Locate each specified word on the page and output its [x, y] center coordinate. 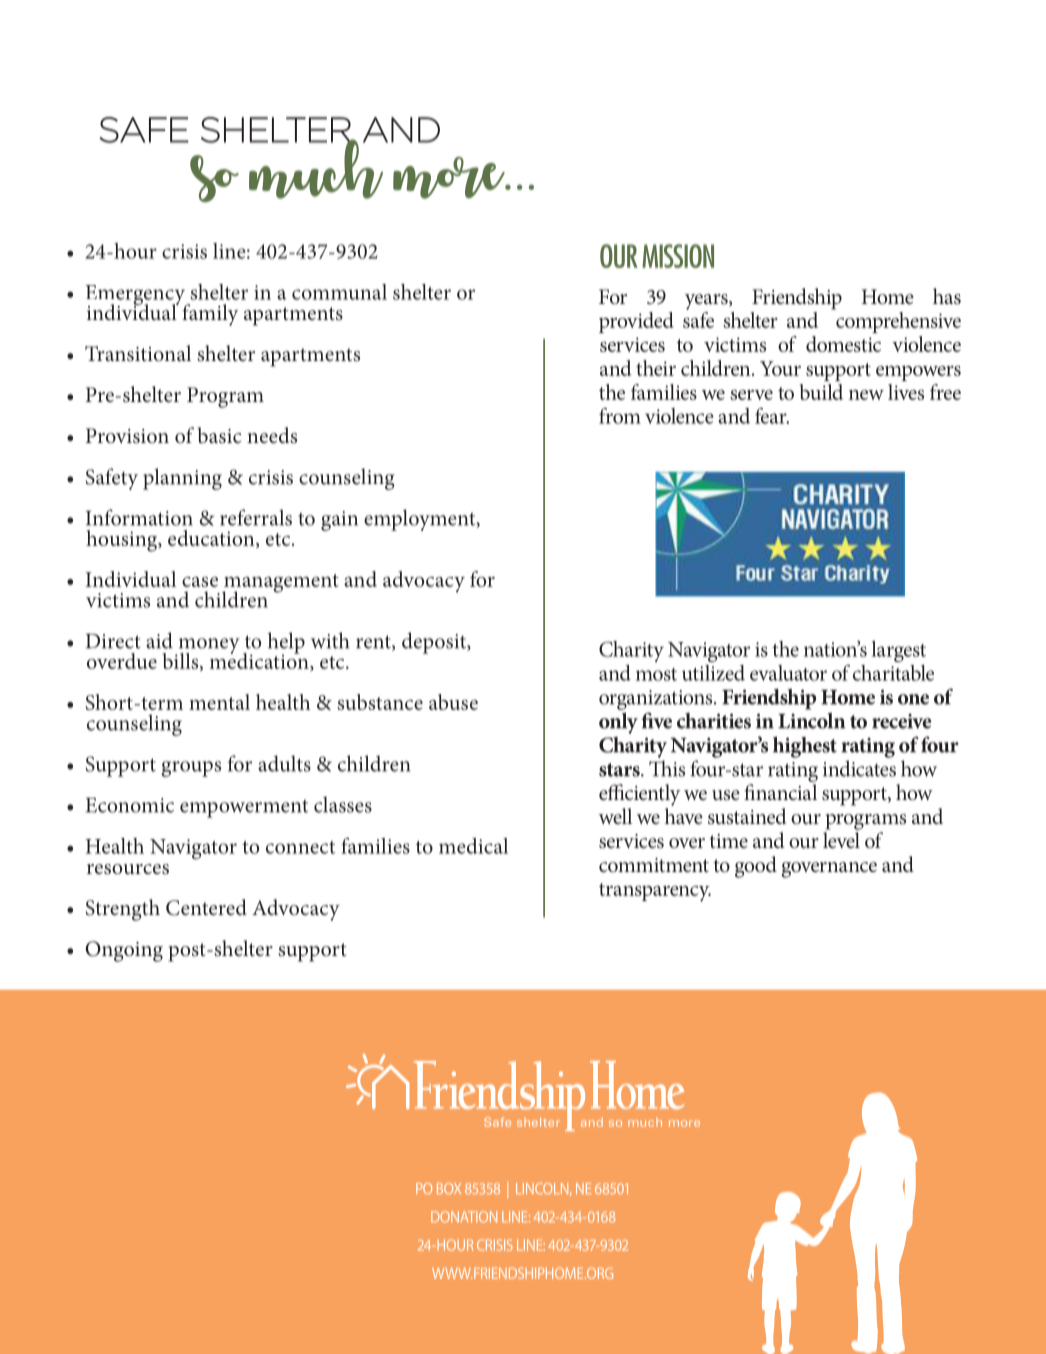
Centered [206, 907]
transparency [655, 892]
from [620, 415]
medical [473, 846]
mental [219, 702]
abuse [453, 702]
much [317, 168]
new [866, 395]
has [947, 296]
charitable [893, 673]
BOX [449, 1188]
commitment [654, 865]
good [756, 867]
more [450, 178]
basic [219, 435]
